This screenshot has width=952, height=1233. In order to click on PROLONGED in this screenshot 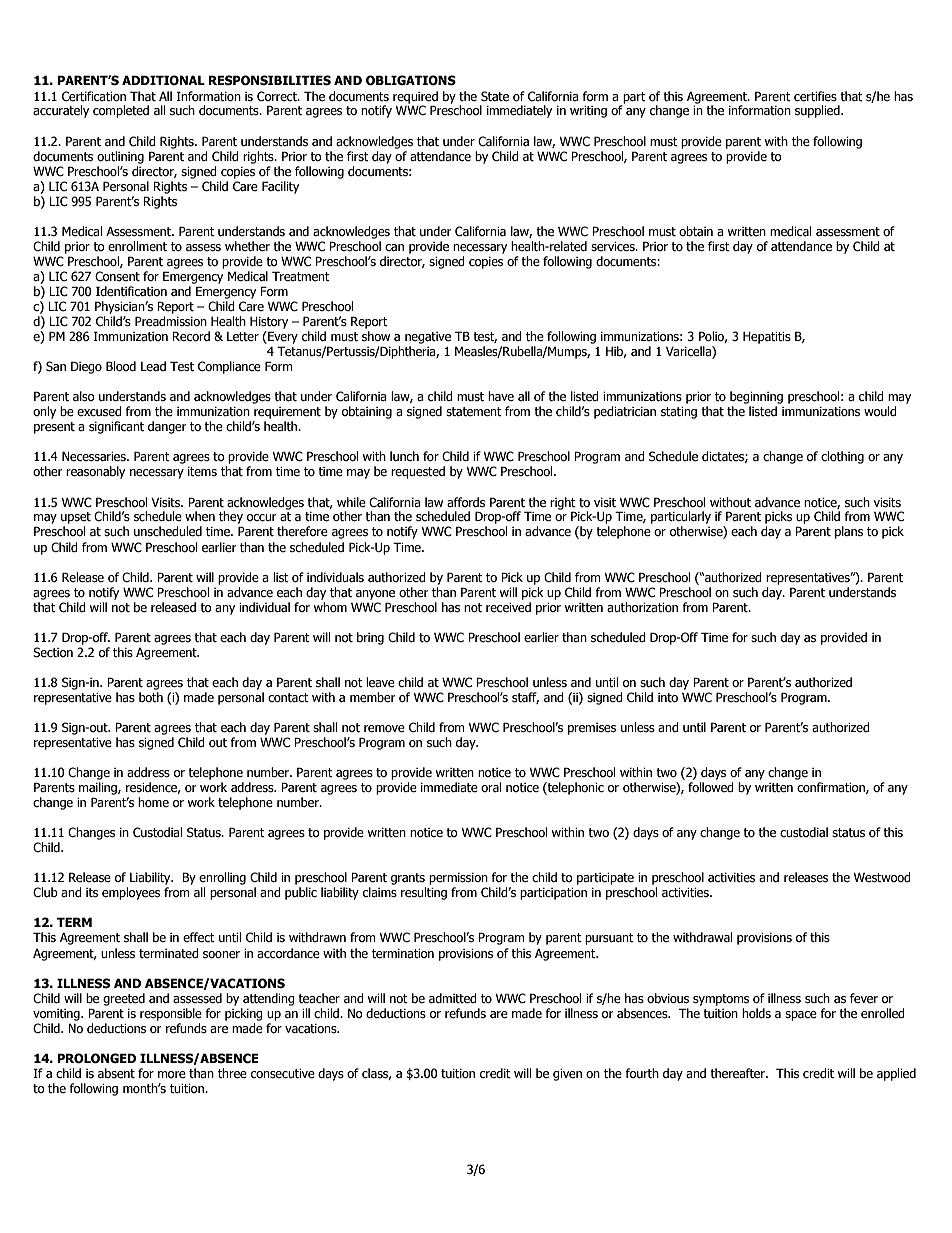, I will do `click(97, 1058)`.
